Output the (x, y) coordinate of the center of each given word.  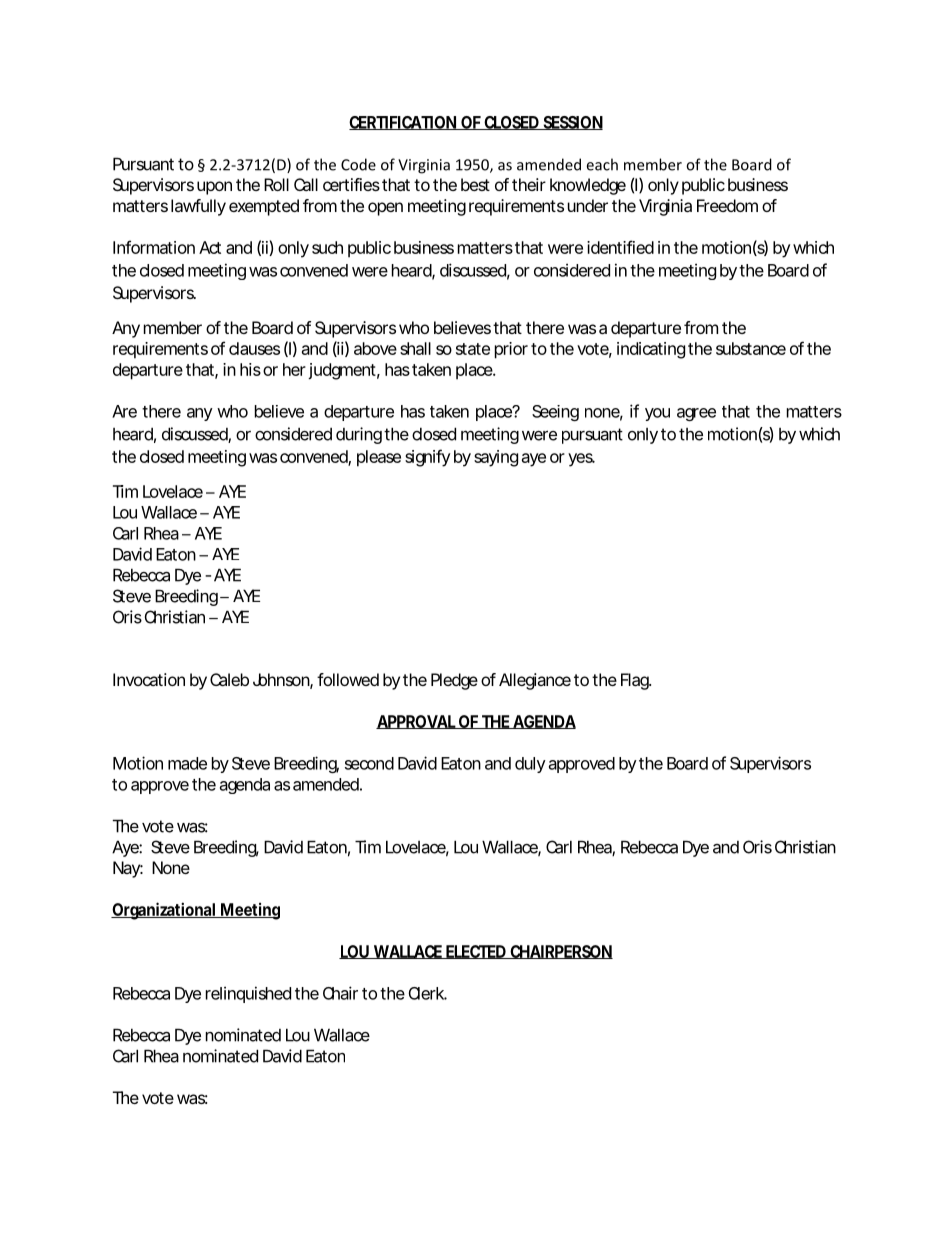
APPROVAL (417, 722)
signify (427, 458)
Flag (636, 681)
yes (581, 460)
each (602, 164)
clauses (254, 348)
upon (214, 188)
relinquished (248, 994)
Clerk (428, 993)
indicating (651, 350)
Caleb (229, 679)
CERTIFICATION (403, 123)
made (187, 763)
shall (415, 348)
